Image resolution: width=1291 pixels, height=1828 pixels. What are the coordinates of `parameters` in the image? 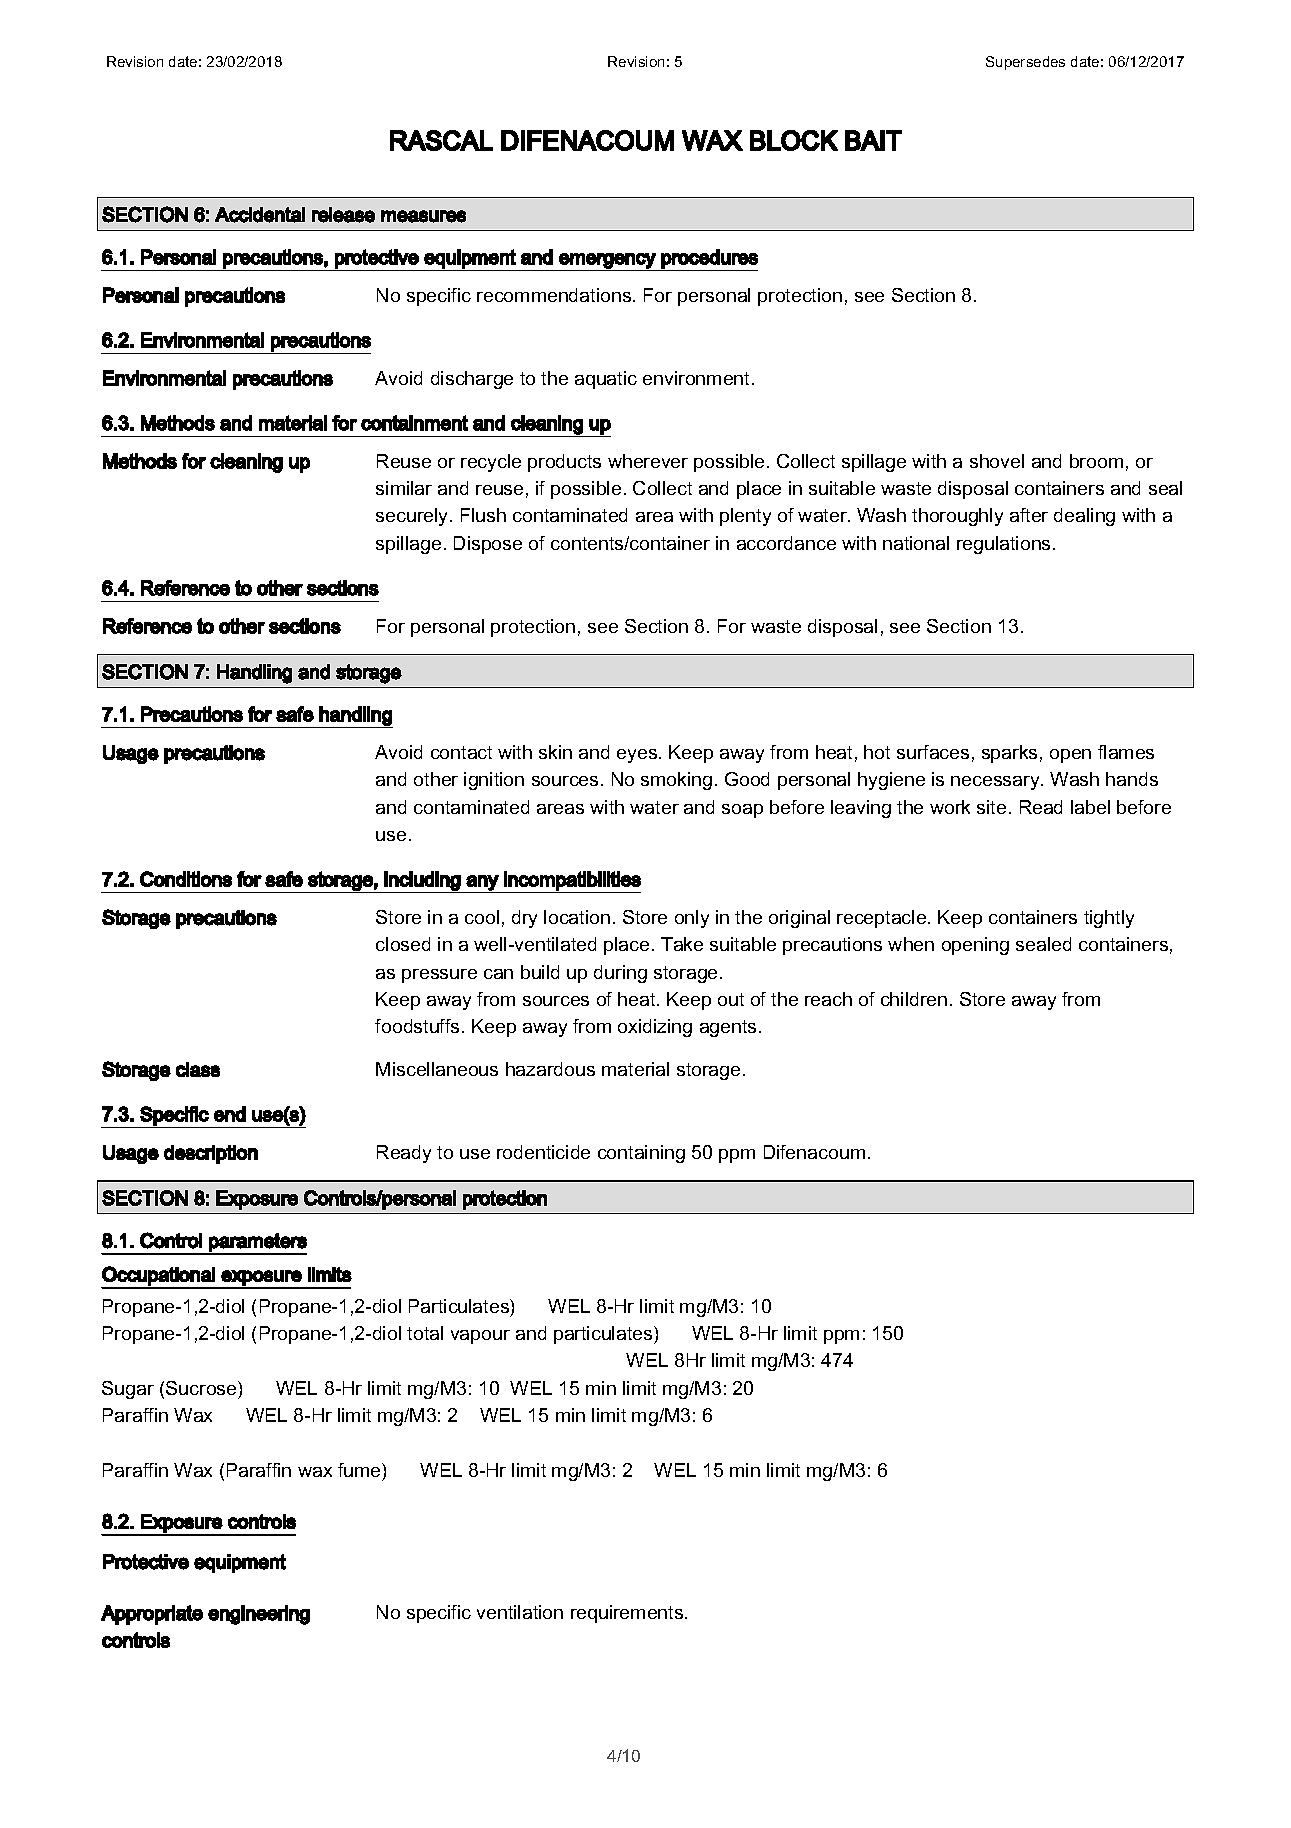 It's located at (257, 1243).
